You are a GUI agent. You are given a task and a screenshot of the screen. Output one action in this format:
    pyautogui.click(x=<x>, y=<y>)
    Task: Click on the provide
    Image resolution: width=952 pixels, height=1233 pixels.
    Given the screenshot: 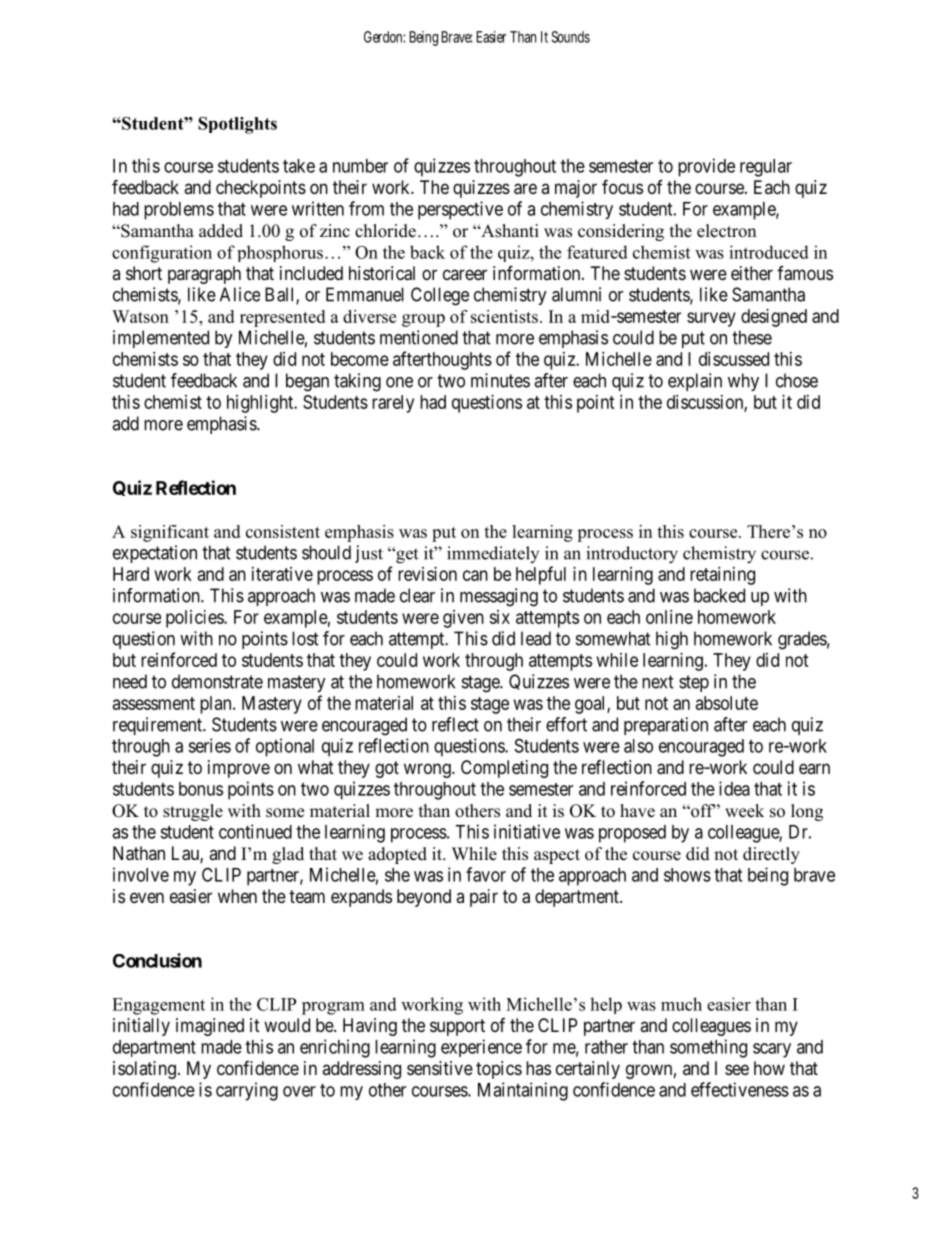 What is the action you would take?
    pyautogui.click(x=706, y=167)
